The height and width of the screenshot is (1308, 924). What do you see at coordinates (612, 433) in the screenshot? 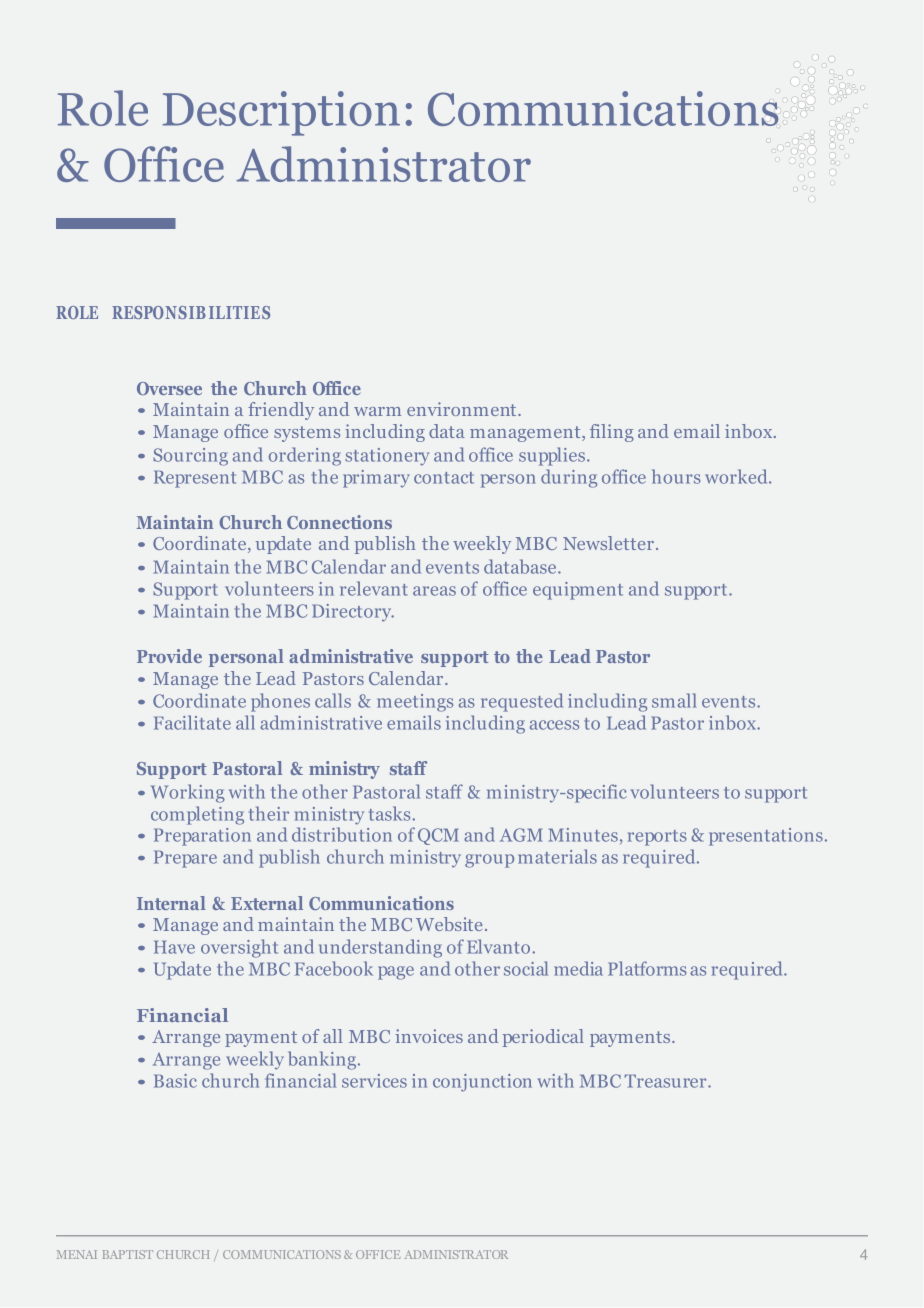
I see `filing` at bounding box center [612, 433].
